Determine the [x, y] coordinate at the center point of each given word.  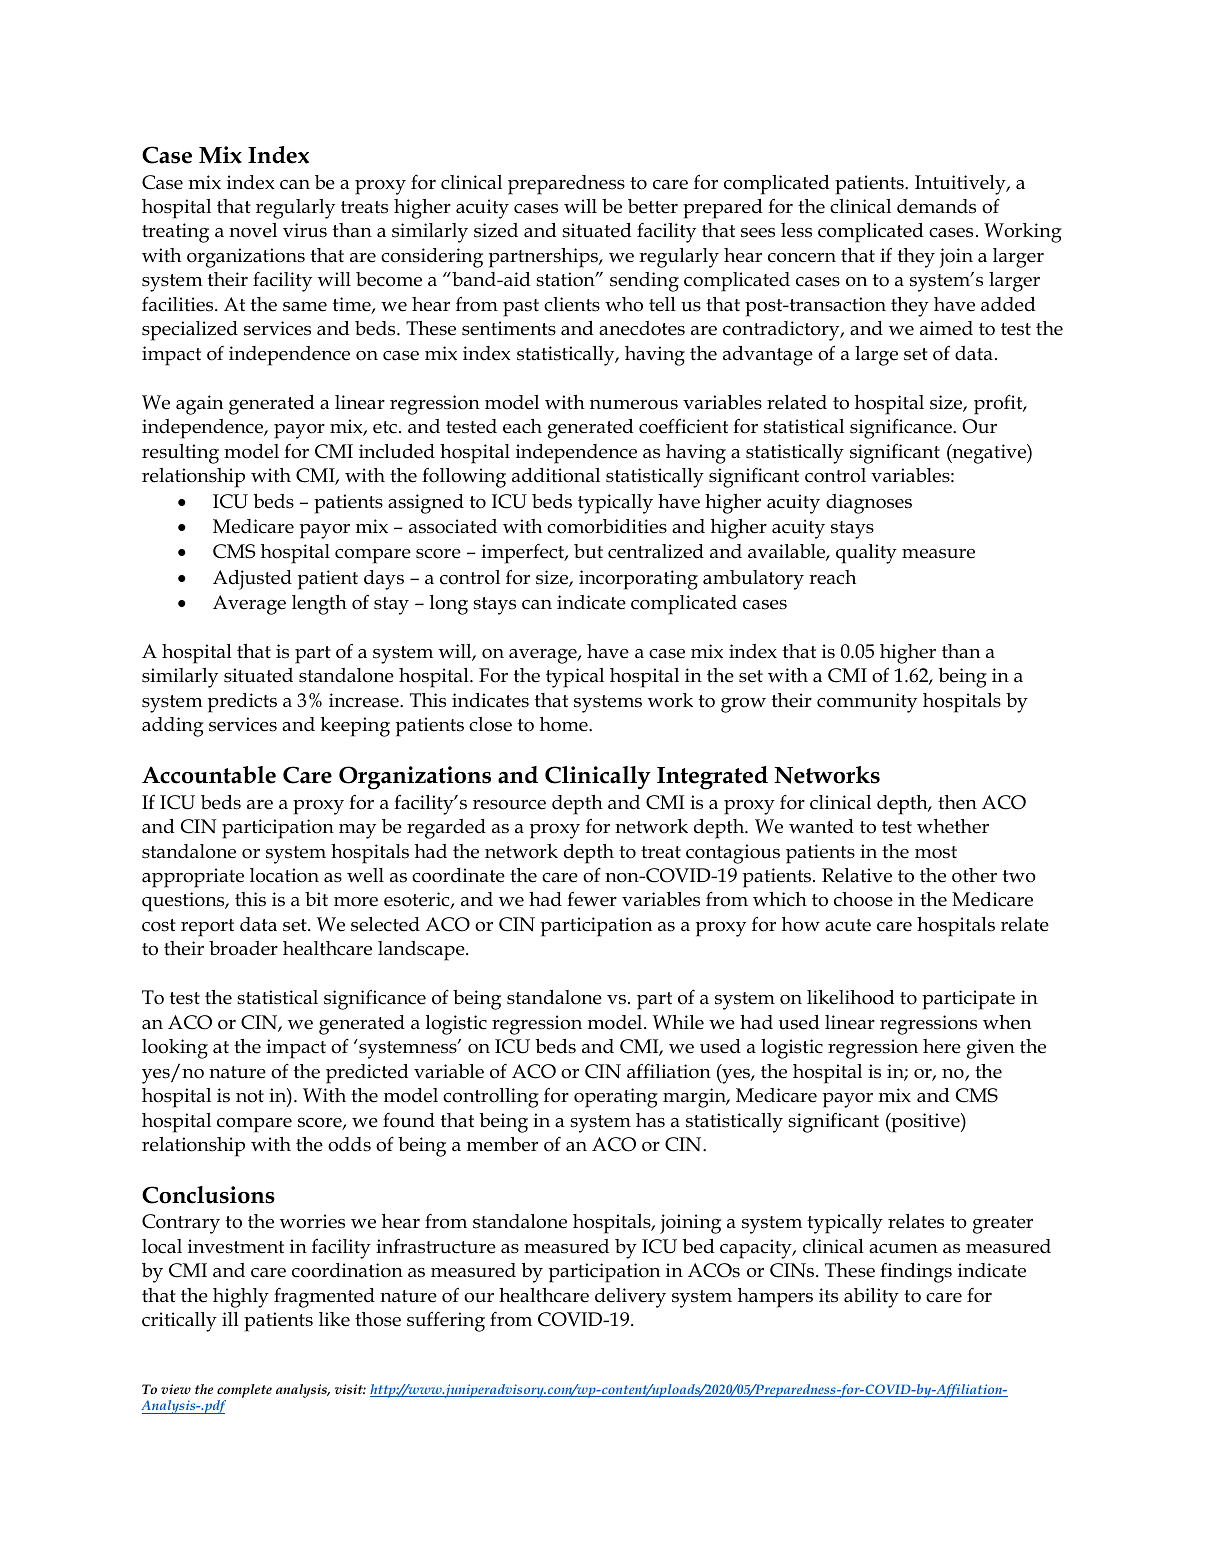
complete [244, 1392]
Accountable [209, 775]
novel [253, 230]
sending [644, 282]
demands [936, 206]
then [957, 802]
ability [871, 1298]
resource [509, 805]
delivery [630, 1298]
